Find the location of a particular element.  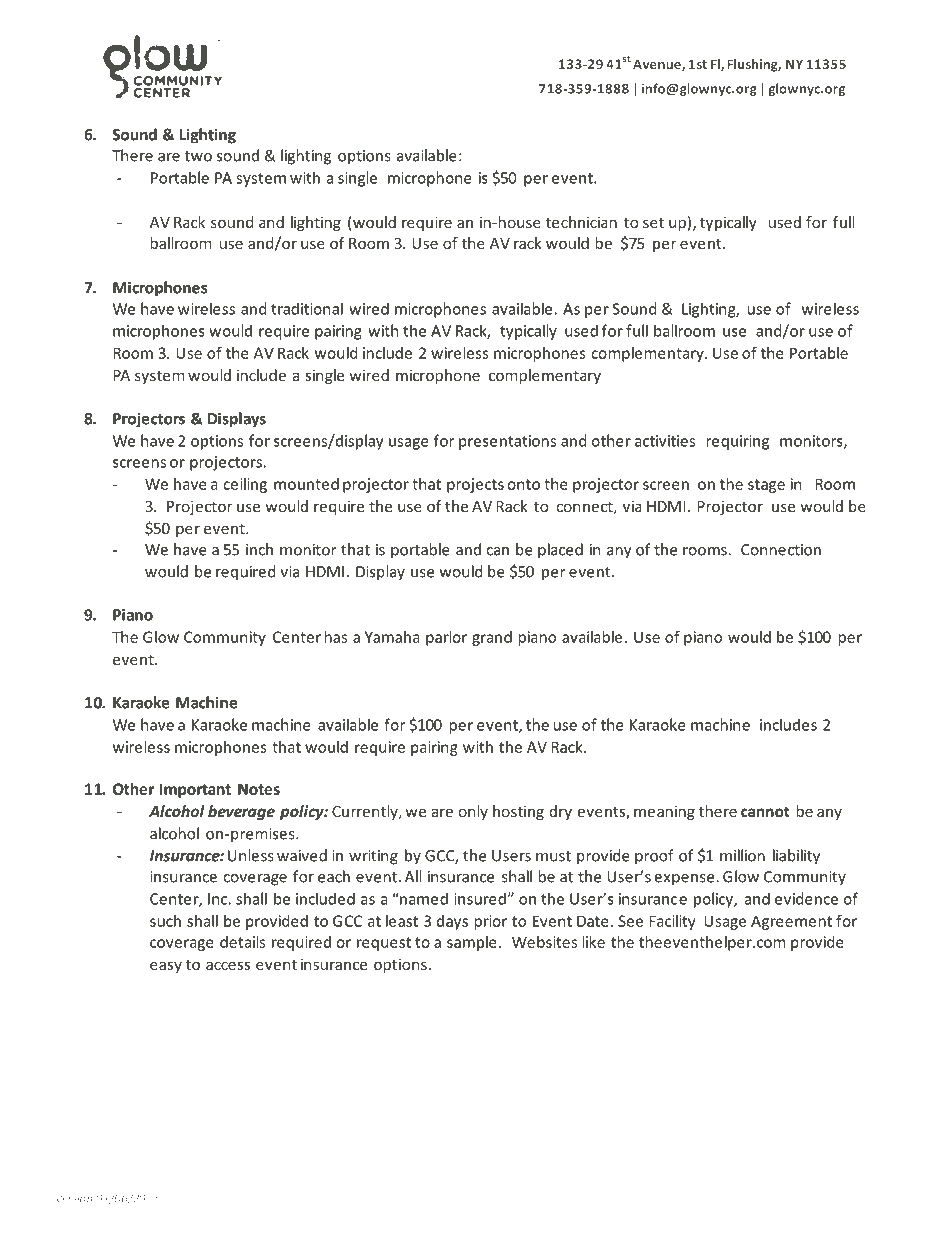

ceiling is located at coordinates (245, 485).
